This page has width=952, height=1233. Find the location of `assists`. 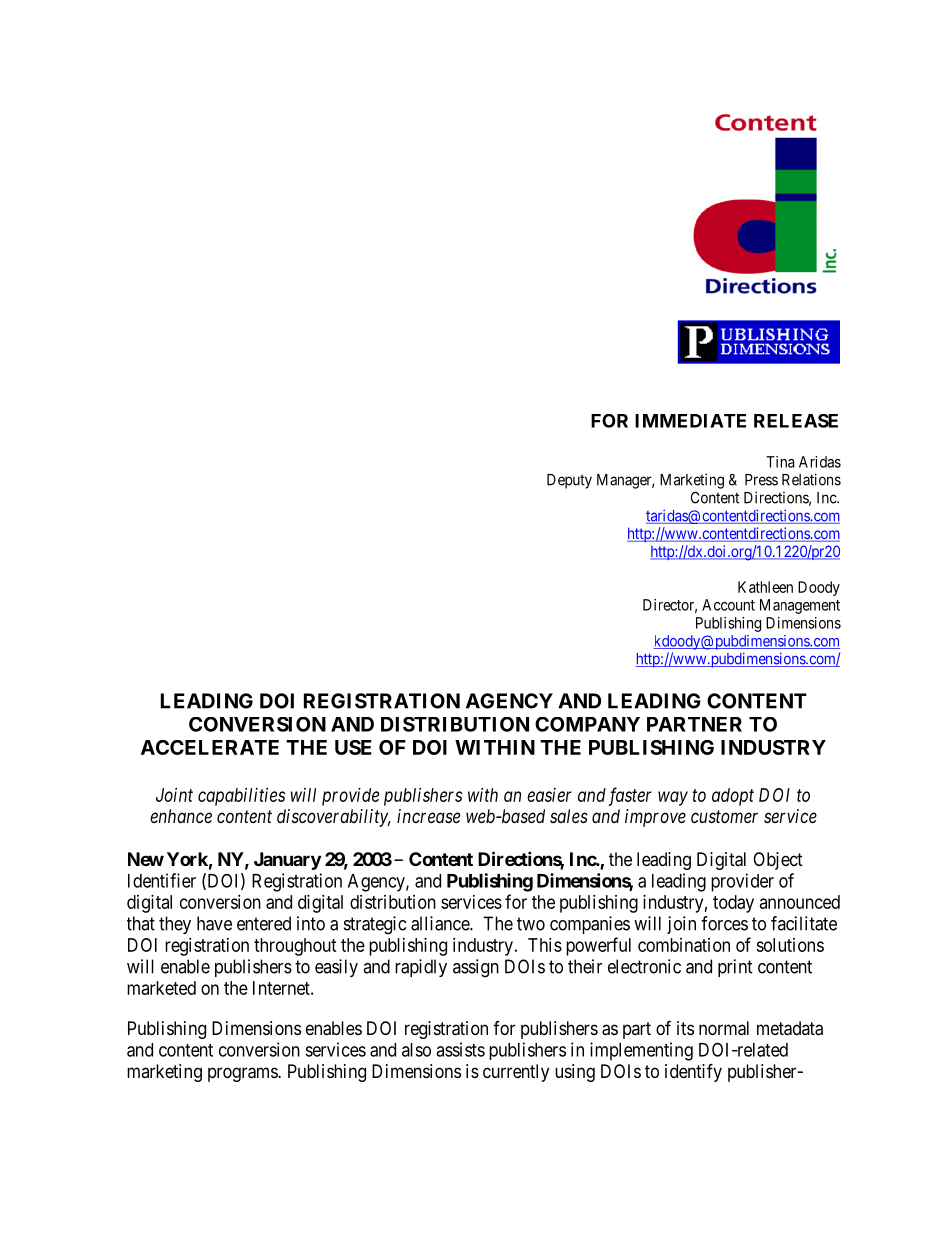

assists is located at coordinates (460, 1049).
